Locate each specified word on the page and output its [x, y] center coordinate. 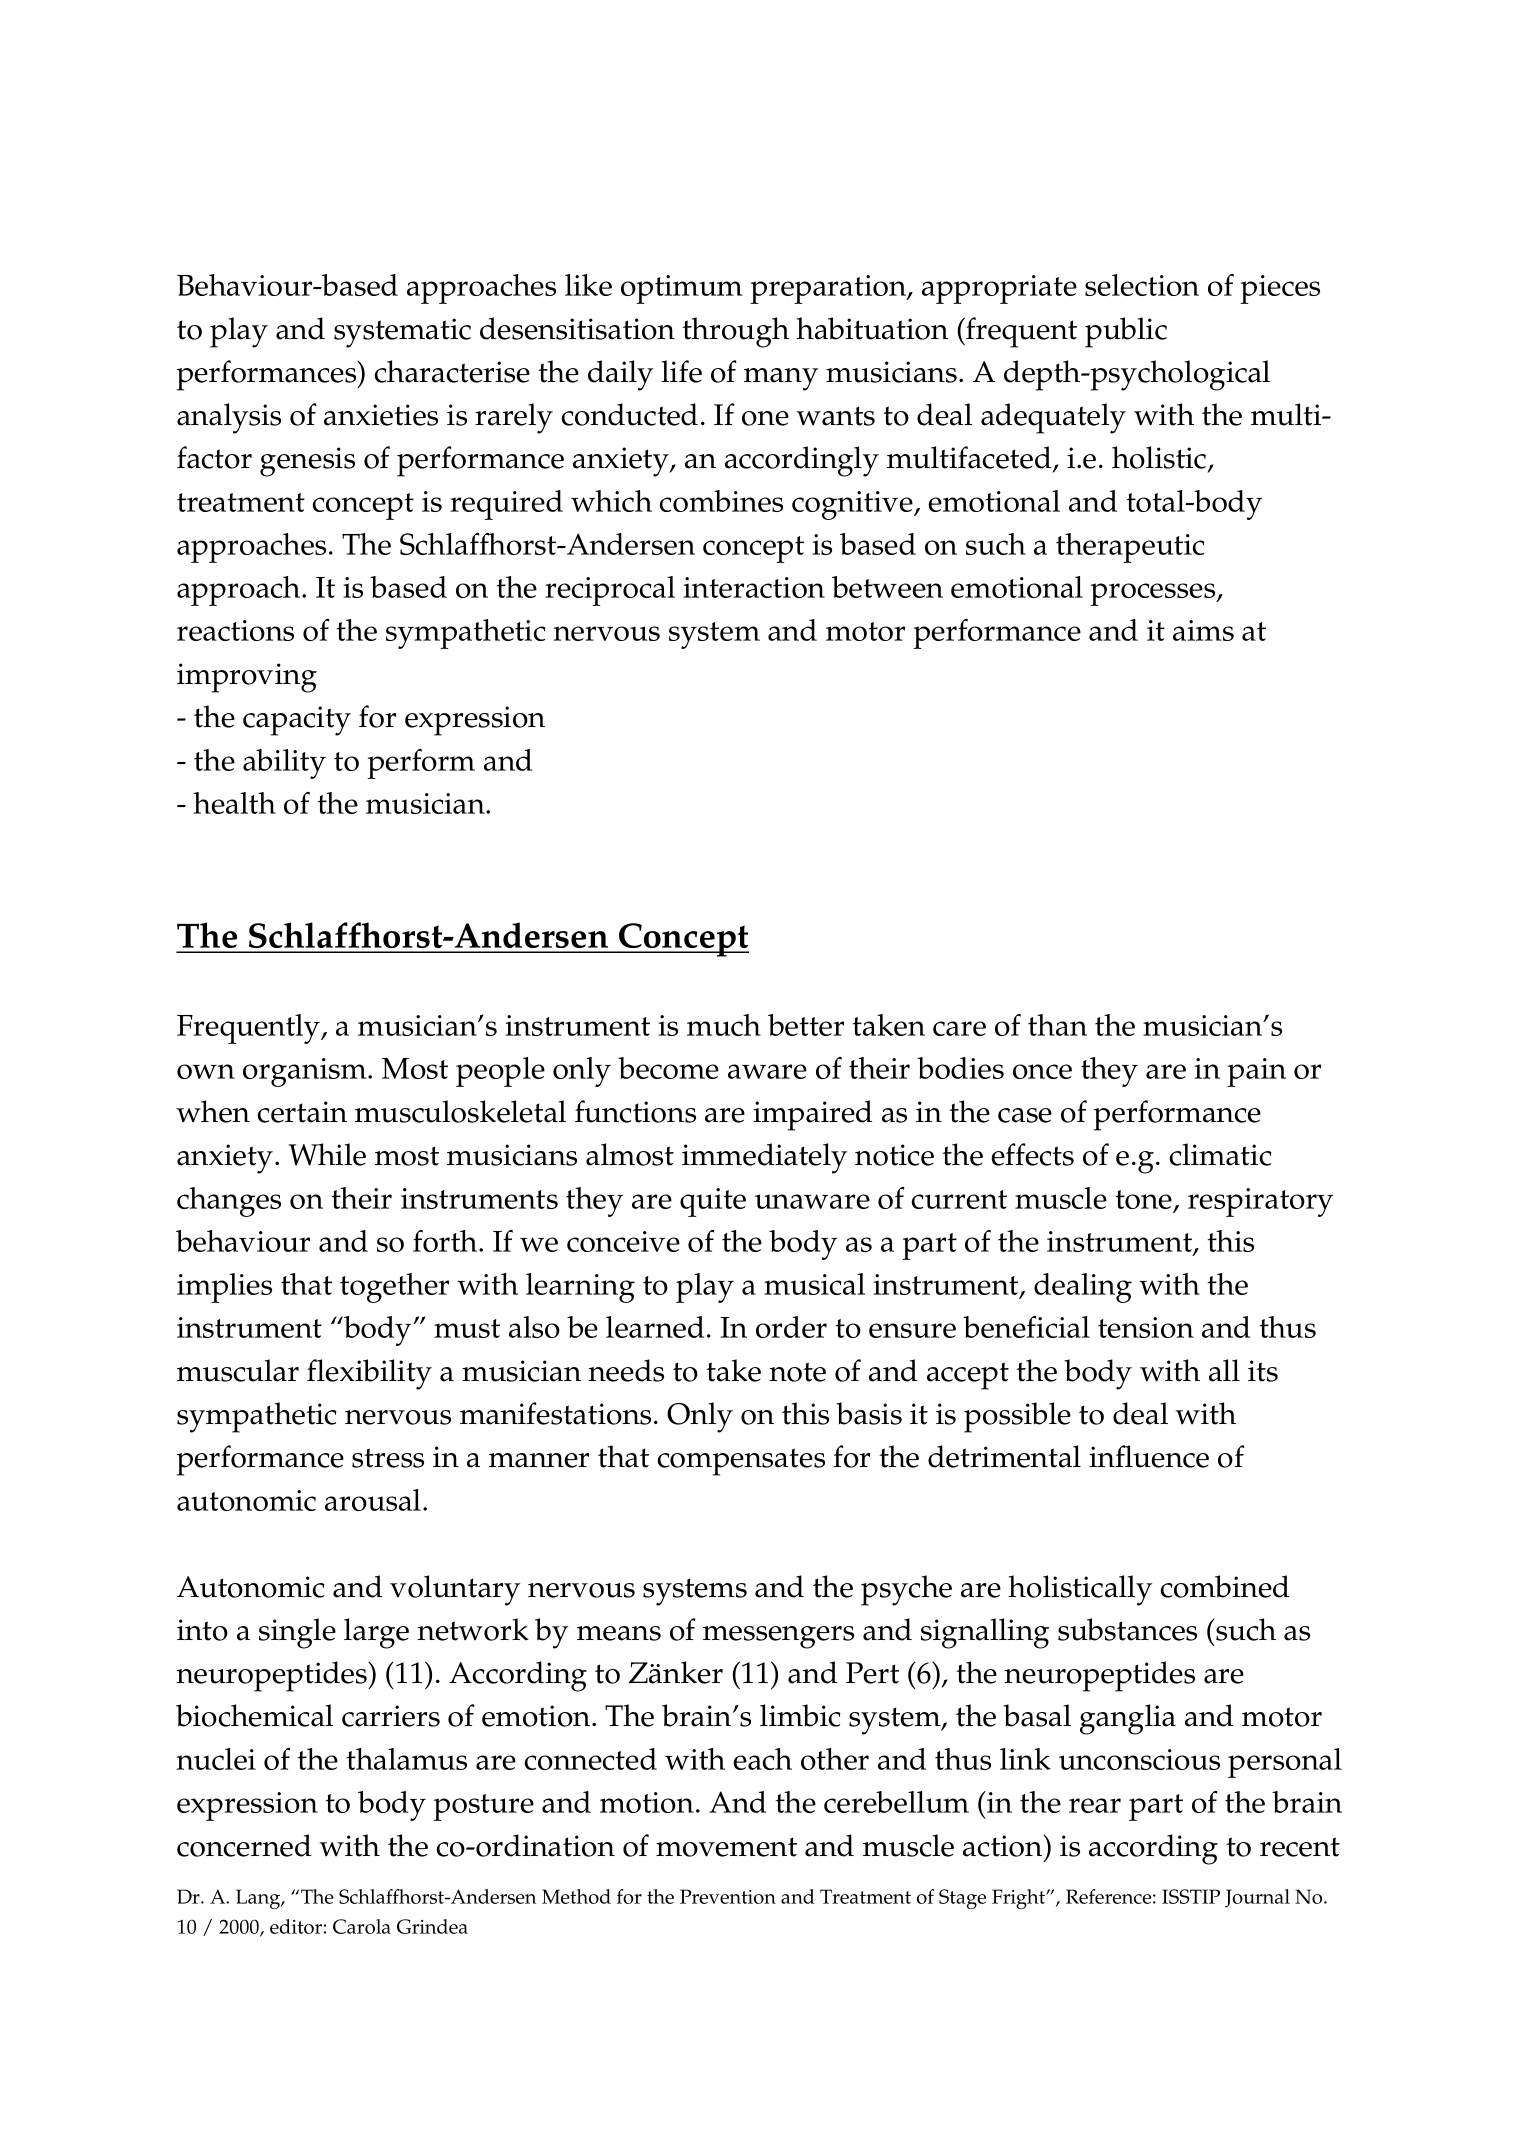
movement [726, 1847]
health [234, 803]
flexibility [369, 1374]
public [1126, 332]
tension [1146, 1327]
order [791, 1327]
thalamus [407, 1759]
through [735, 332]
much [724, 1025]
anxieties [381, 415]
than [1057, 1025]
